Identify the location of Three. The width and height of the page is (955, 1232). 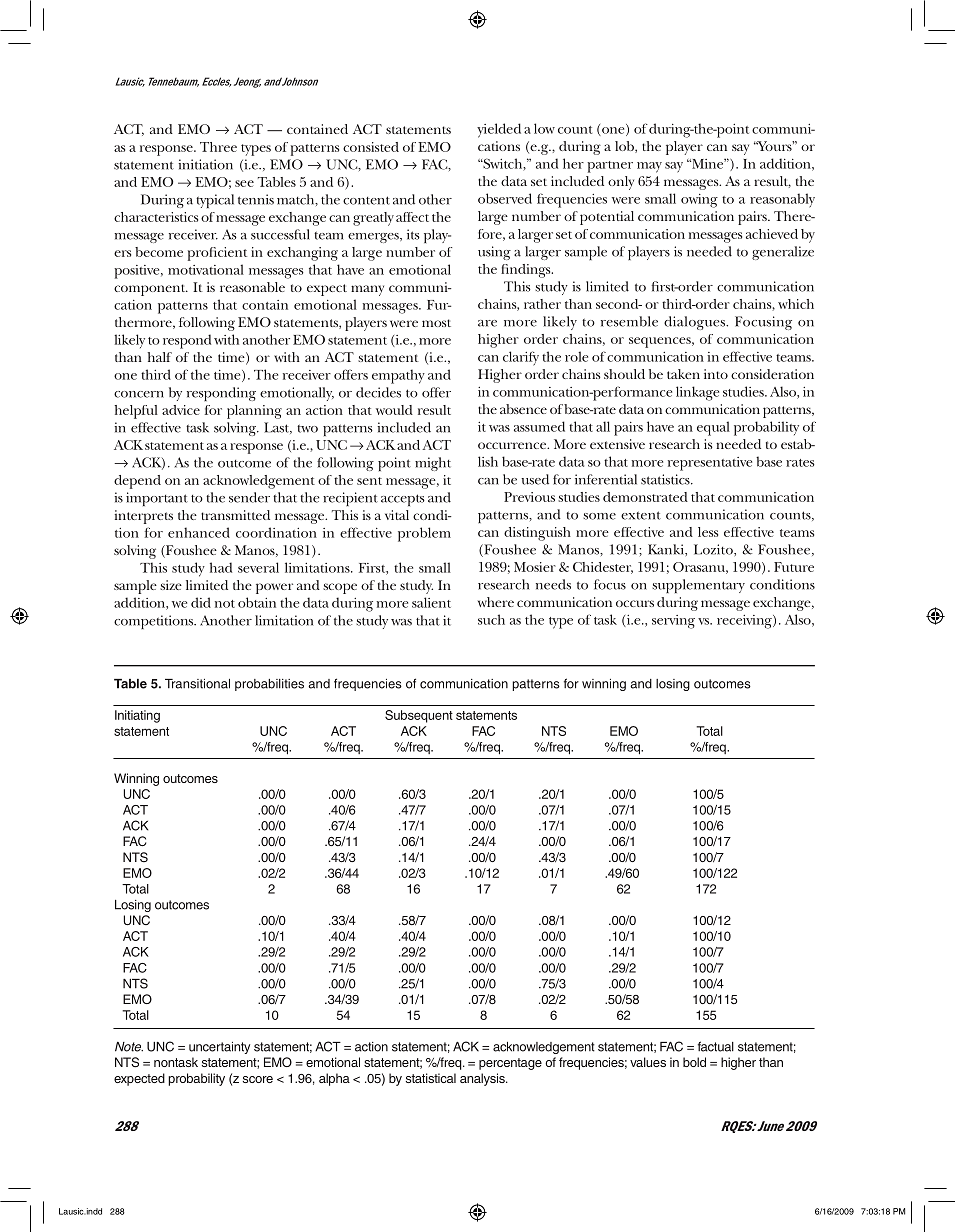
(218, 147).
